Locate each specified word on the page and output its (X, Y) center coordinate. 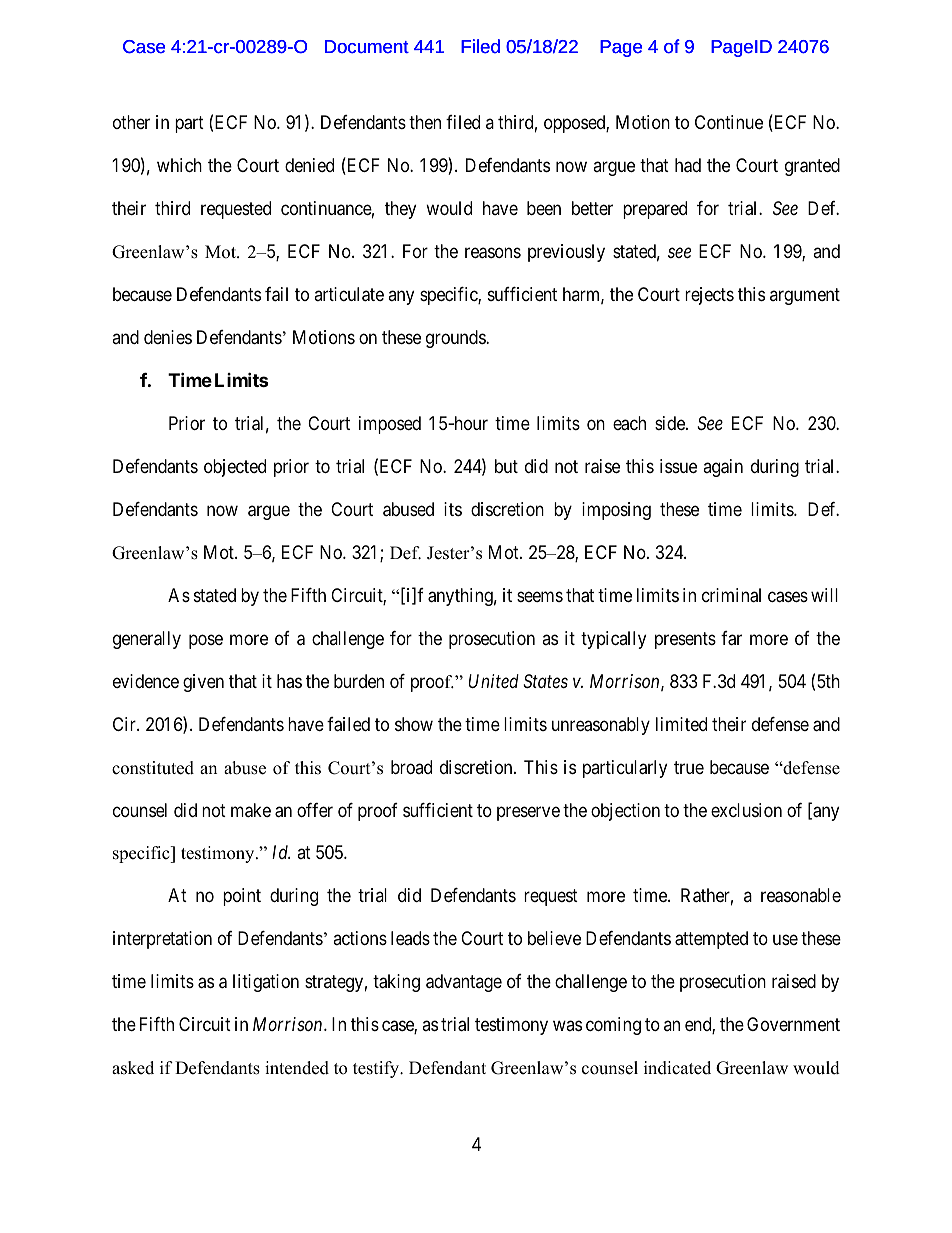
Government (793, 1024)
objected (235, 468)
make (251, 810)
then (425, 122)
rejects (709, 296)
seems (540, 596)
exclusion (746, 810)
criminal (731, 595)
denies (168, 337)
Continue (729, 122)
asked (133, 1068)
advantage (464, 983)
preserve (528, 813)
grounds (456, 339)
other (131, 122)
